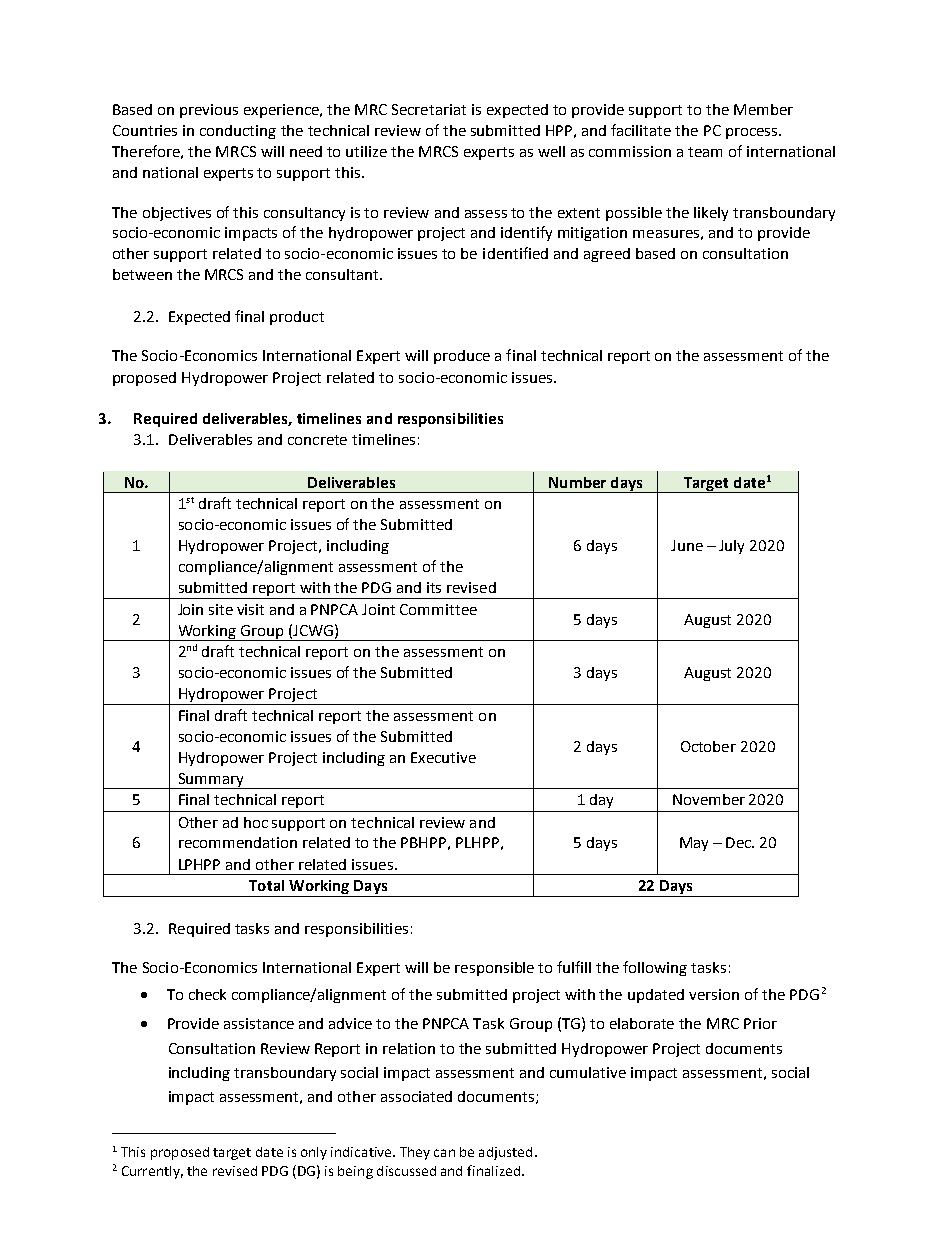 The image size is (952, 1233). Describe the element at coordinates (705, 152) in the screenshot. I see `team` at that location.
